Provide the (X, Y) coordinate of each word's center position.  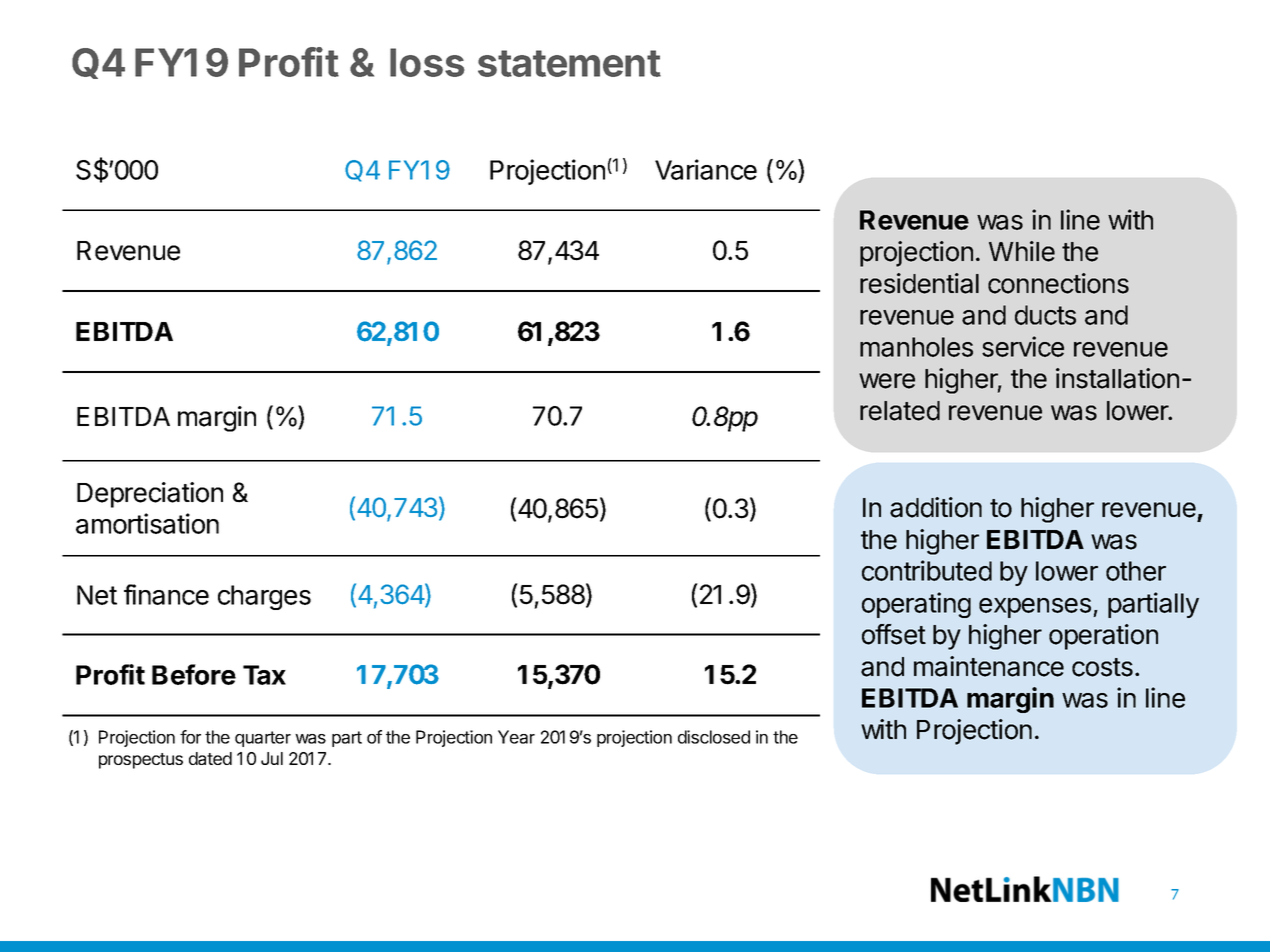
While (1022, 251)
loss (427, 62)
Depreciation (150, 495)
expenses (1036, 608)
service (1023, 346)
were (887, 381)
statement (569, 63)
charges (264, 597)
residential (919, 283)
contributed (927, 570)
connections (1058, 283)
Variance (706, 169)
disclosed (714, 737)
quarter (263, 739)
